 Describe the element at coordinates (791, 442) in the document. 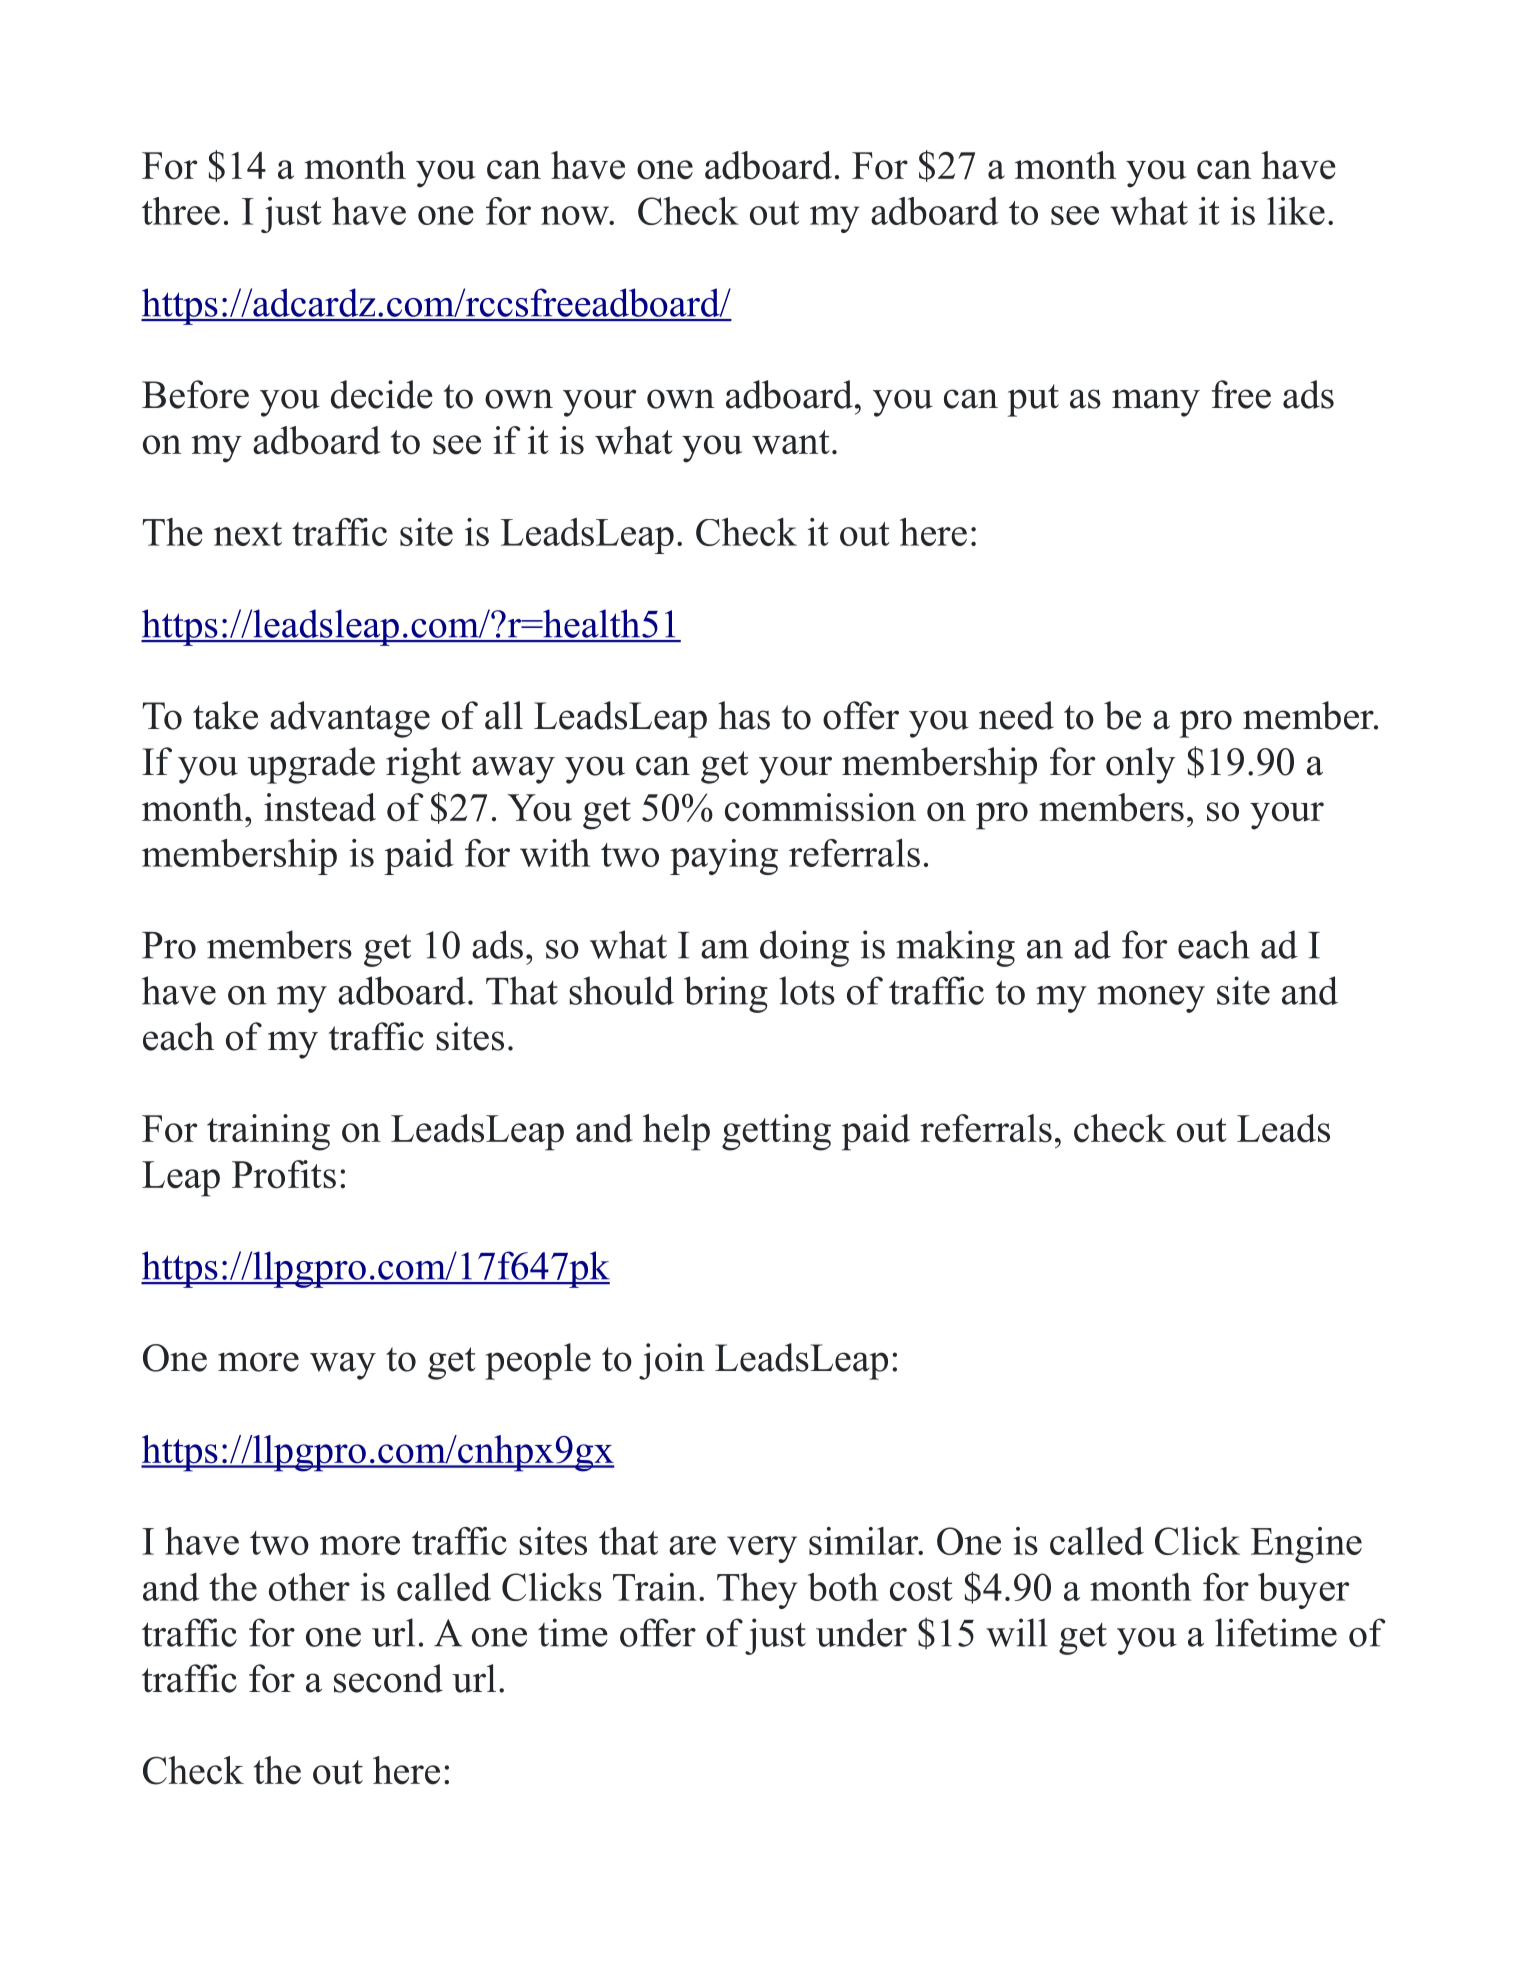

I see `want` at that location.
